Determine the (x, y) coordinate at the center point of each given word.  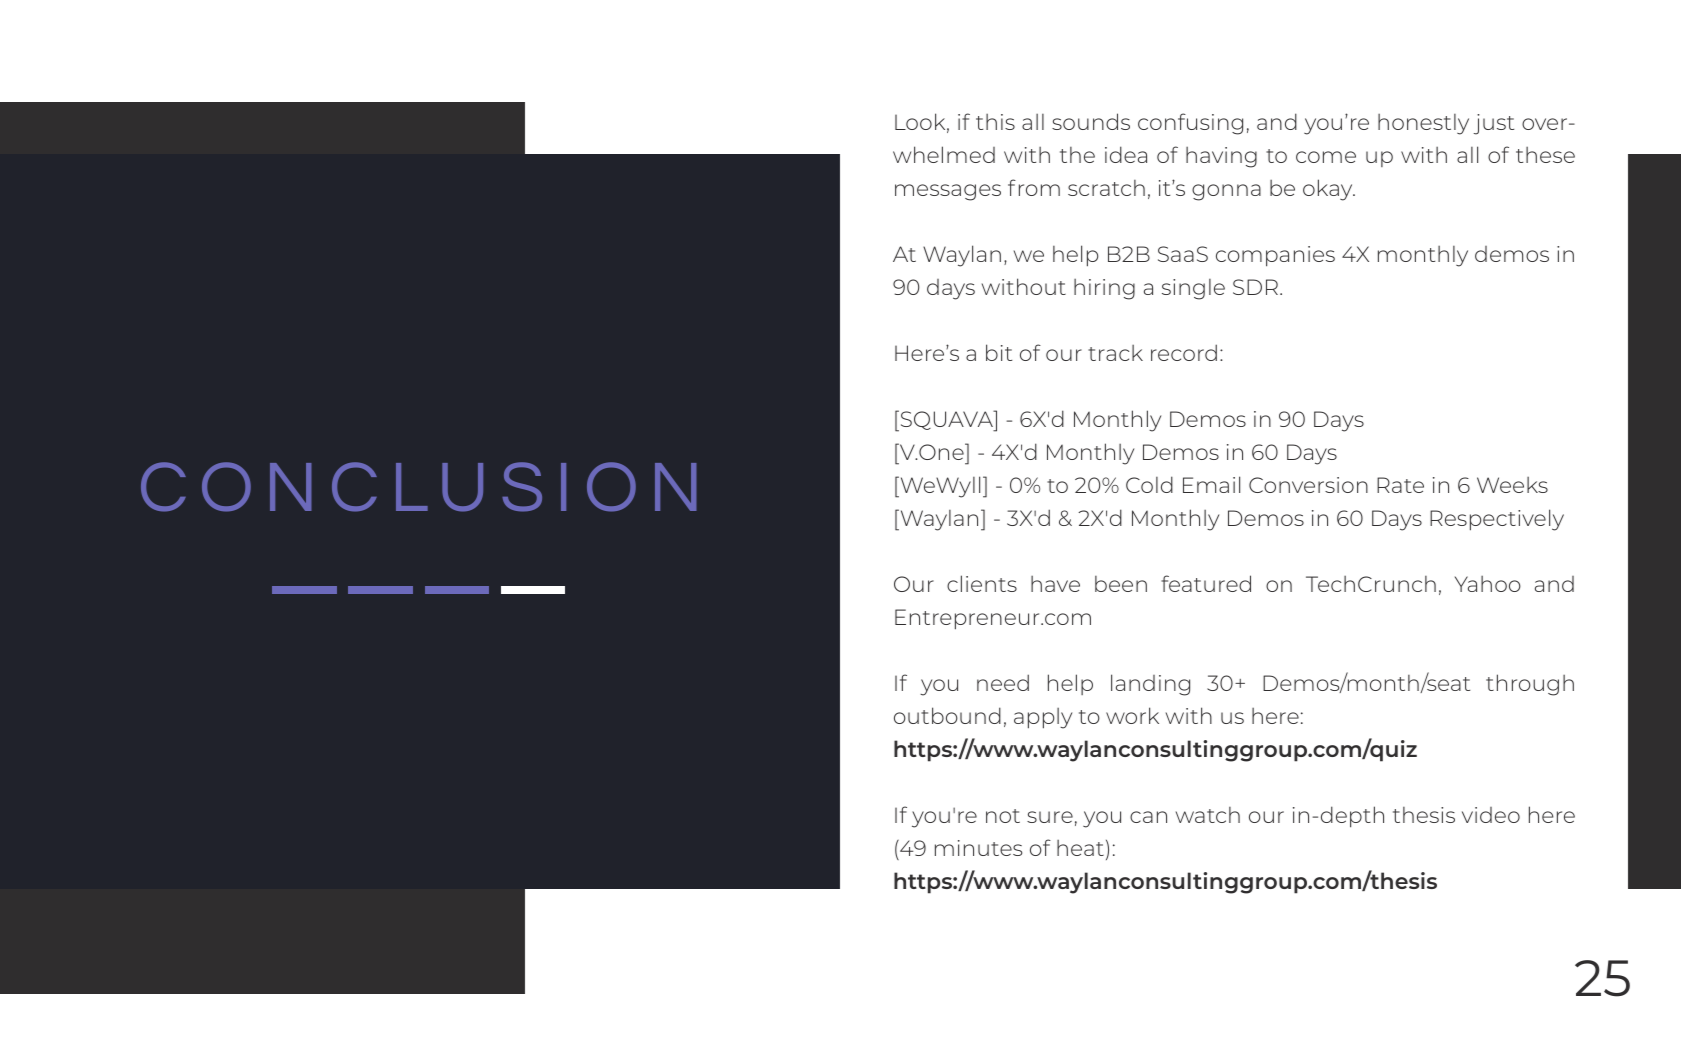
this (995, 122)
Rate (1400, 485)
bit (999, 352)
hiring (1104, 289)
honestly (1423, 124)
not (1003, 816)
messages (948, 192)
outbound (947, 715)
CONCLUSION (419, 487)
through (1530, 685)
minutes (978, 848)
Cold (1149, 484)
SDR (1255, 287)
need (1003, 682)
